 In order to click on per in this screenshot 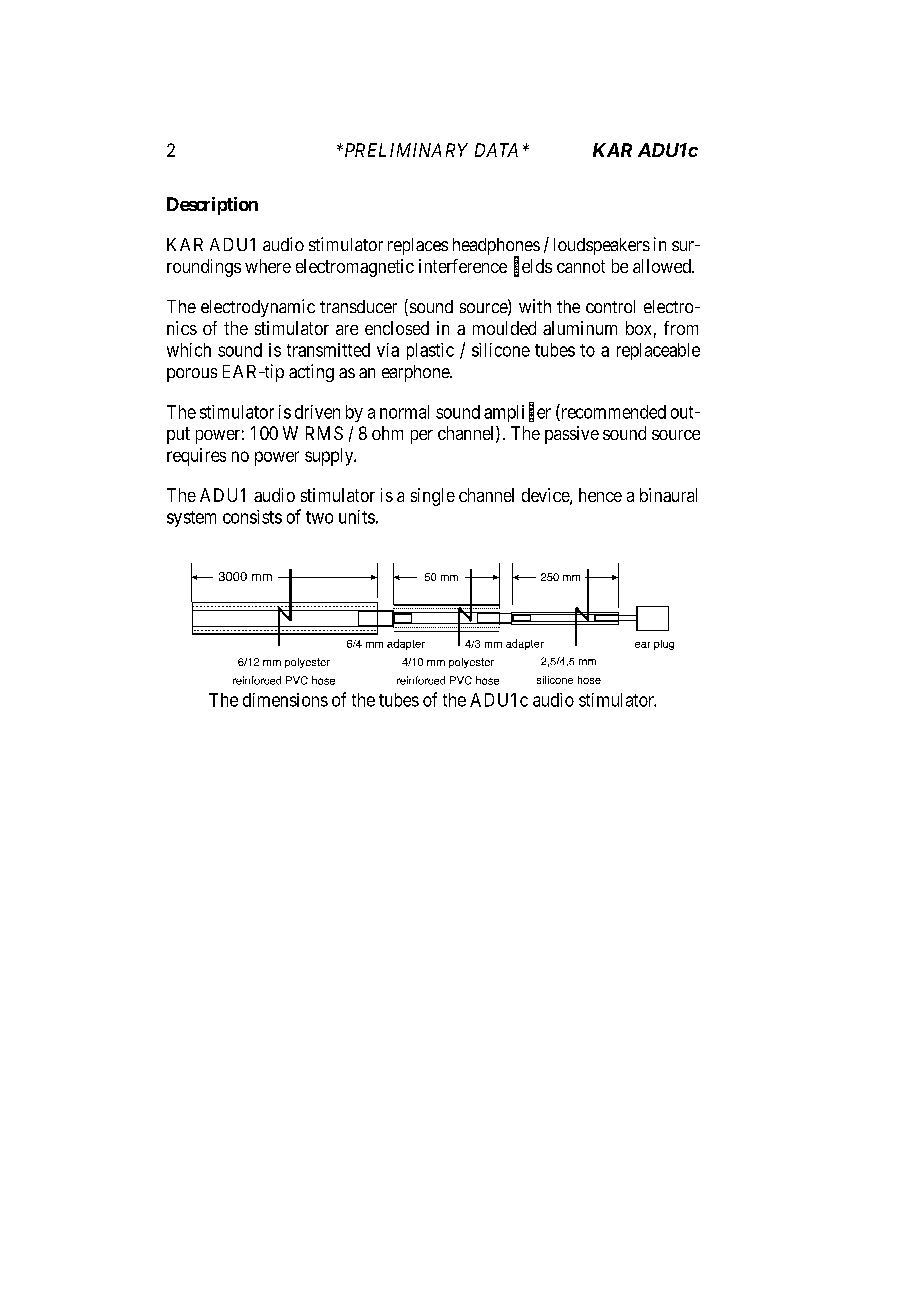, I will do `click(422, 437)`.
